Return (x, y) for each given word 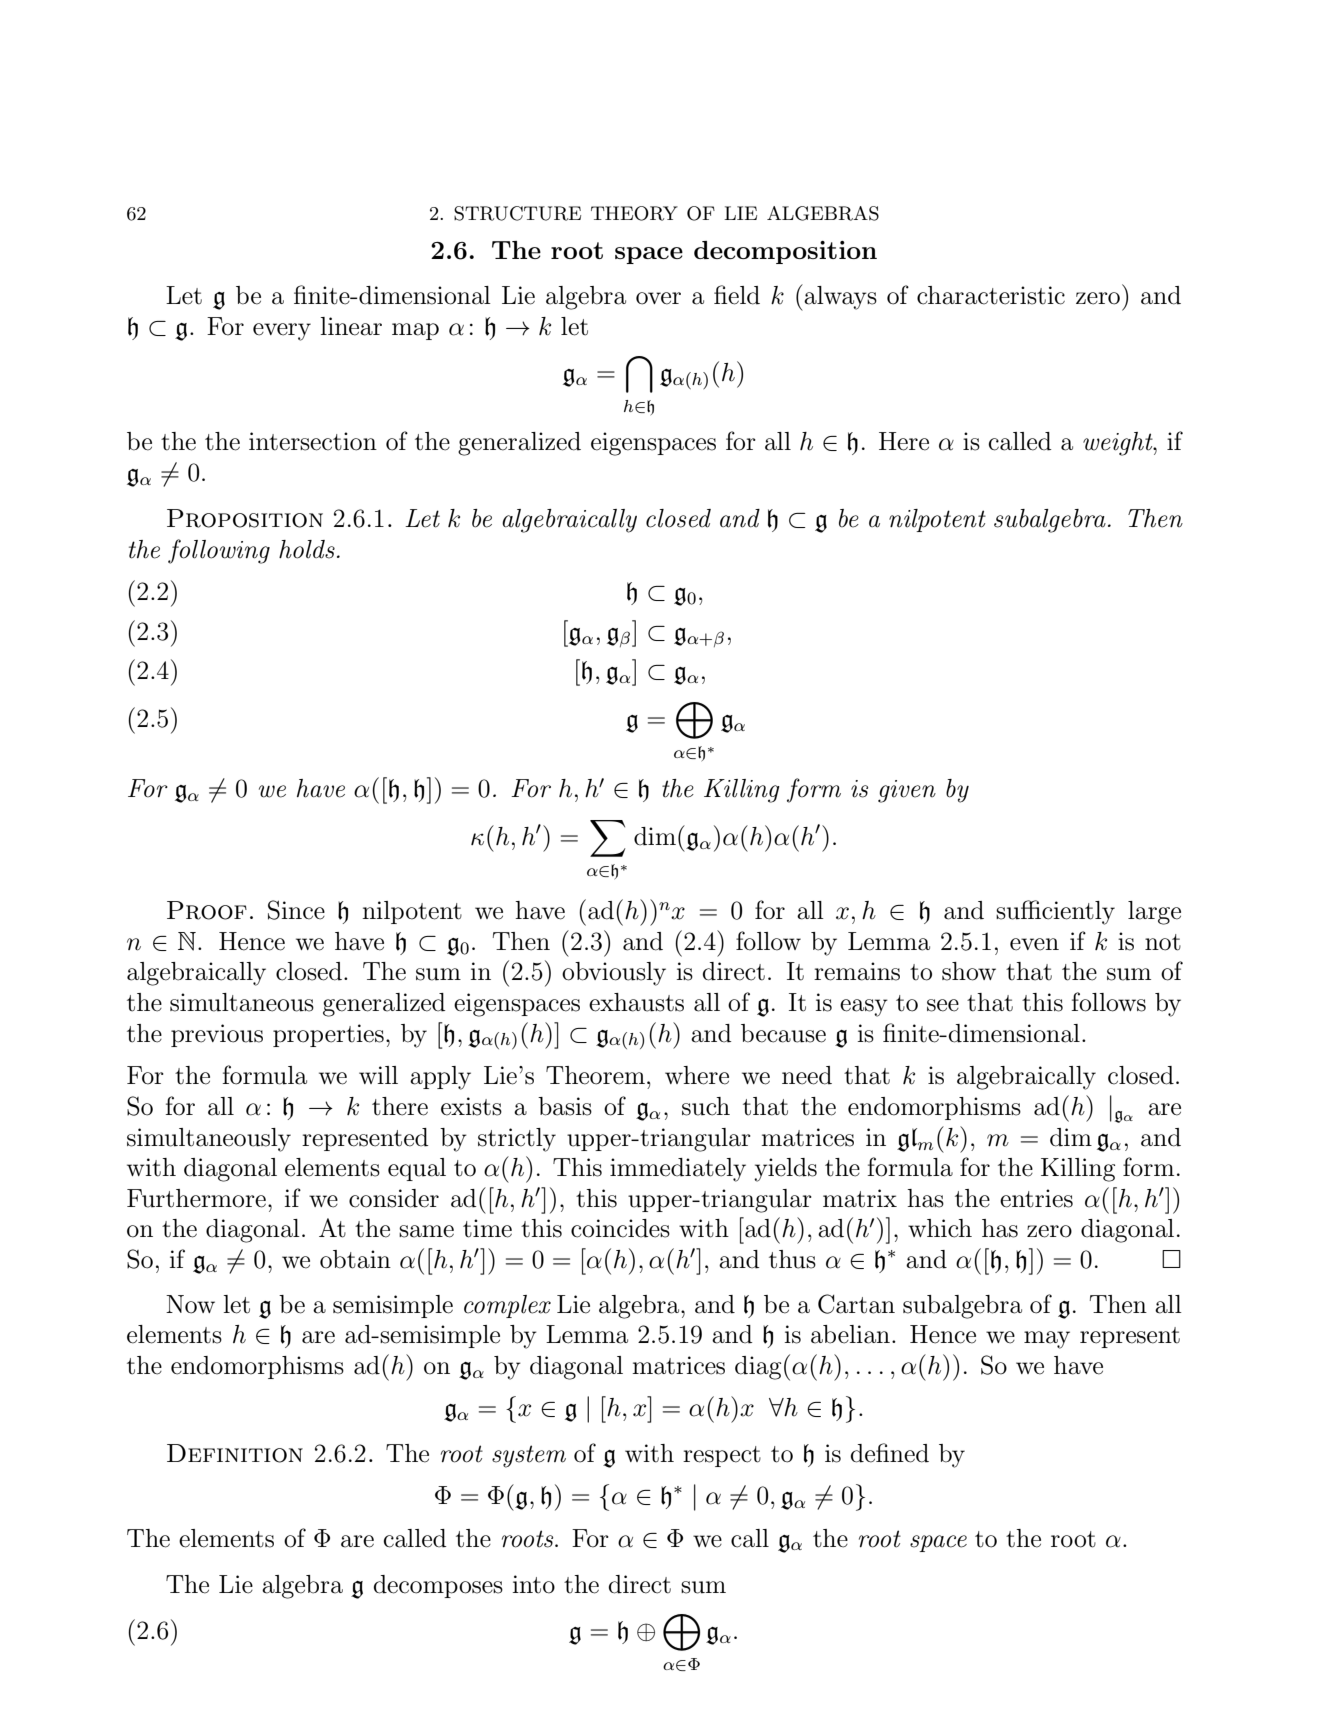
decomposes (438, 1586)
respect (722, 1456)
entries (1036, 1198)
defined (889, 1453)
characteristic (991, 295)
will (378, 1075)
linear (351, 326)
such (706, 1106)
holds (307, 549)
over (658, 298)
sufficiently (1055, 912)
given (907, 791)
